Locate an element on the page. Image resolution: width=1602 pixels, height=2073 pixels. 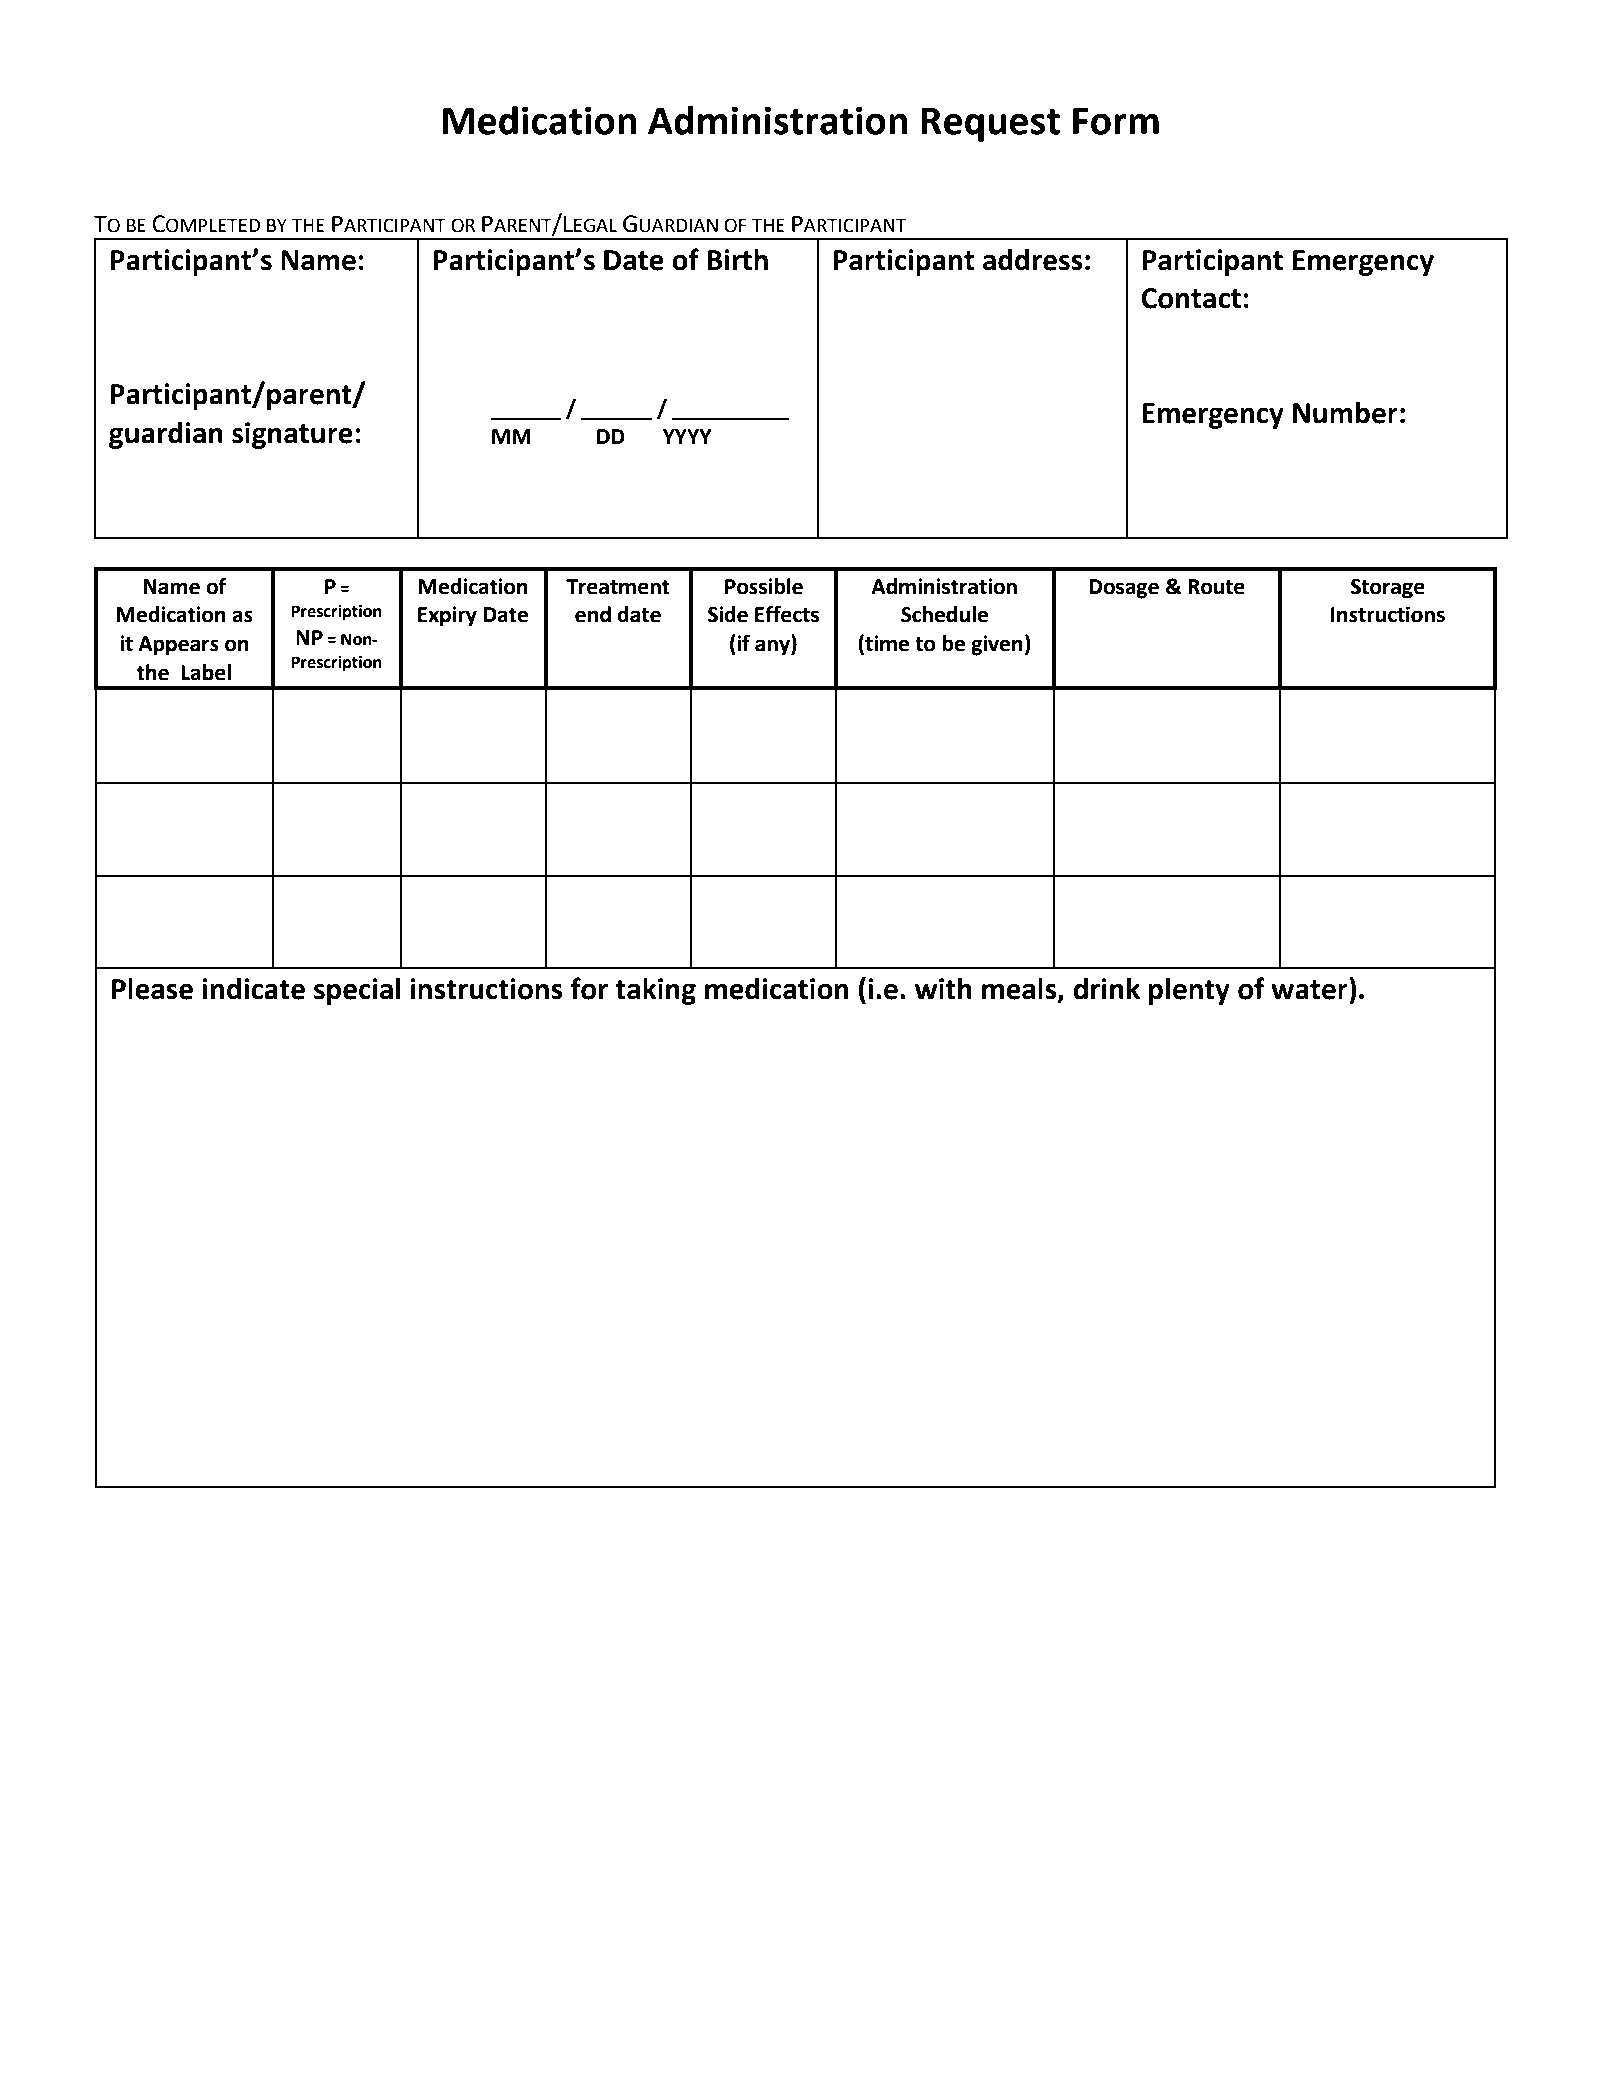
Route is located at coordinates (1216, 587).
